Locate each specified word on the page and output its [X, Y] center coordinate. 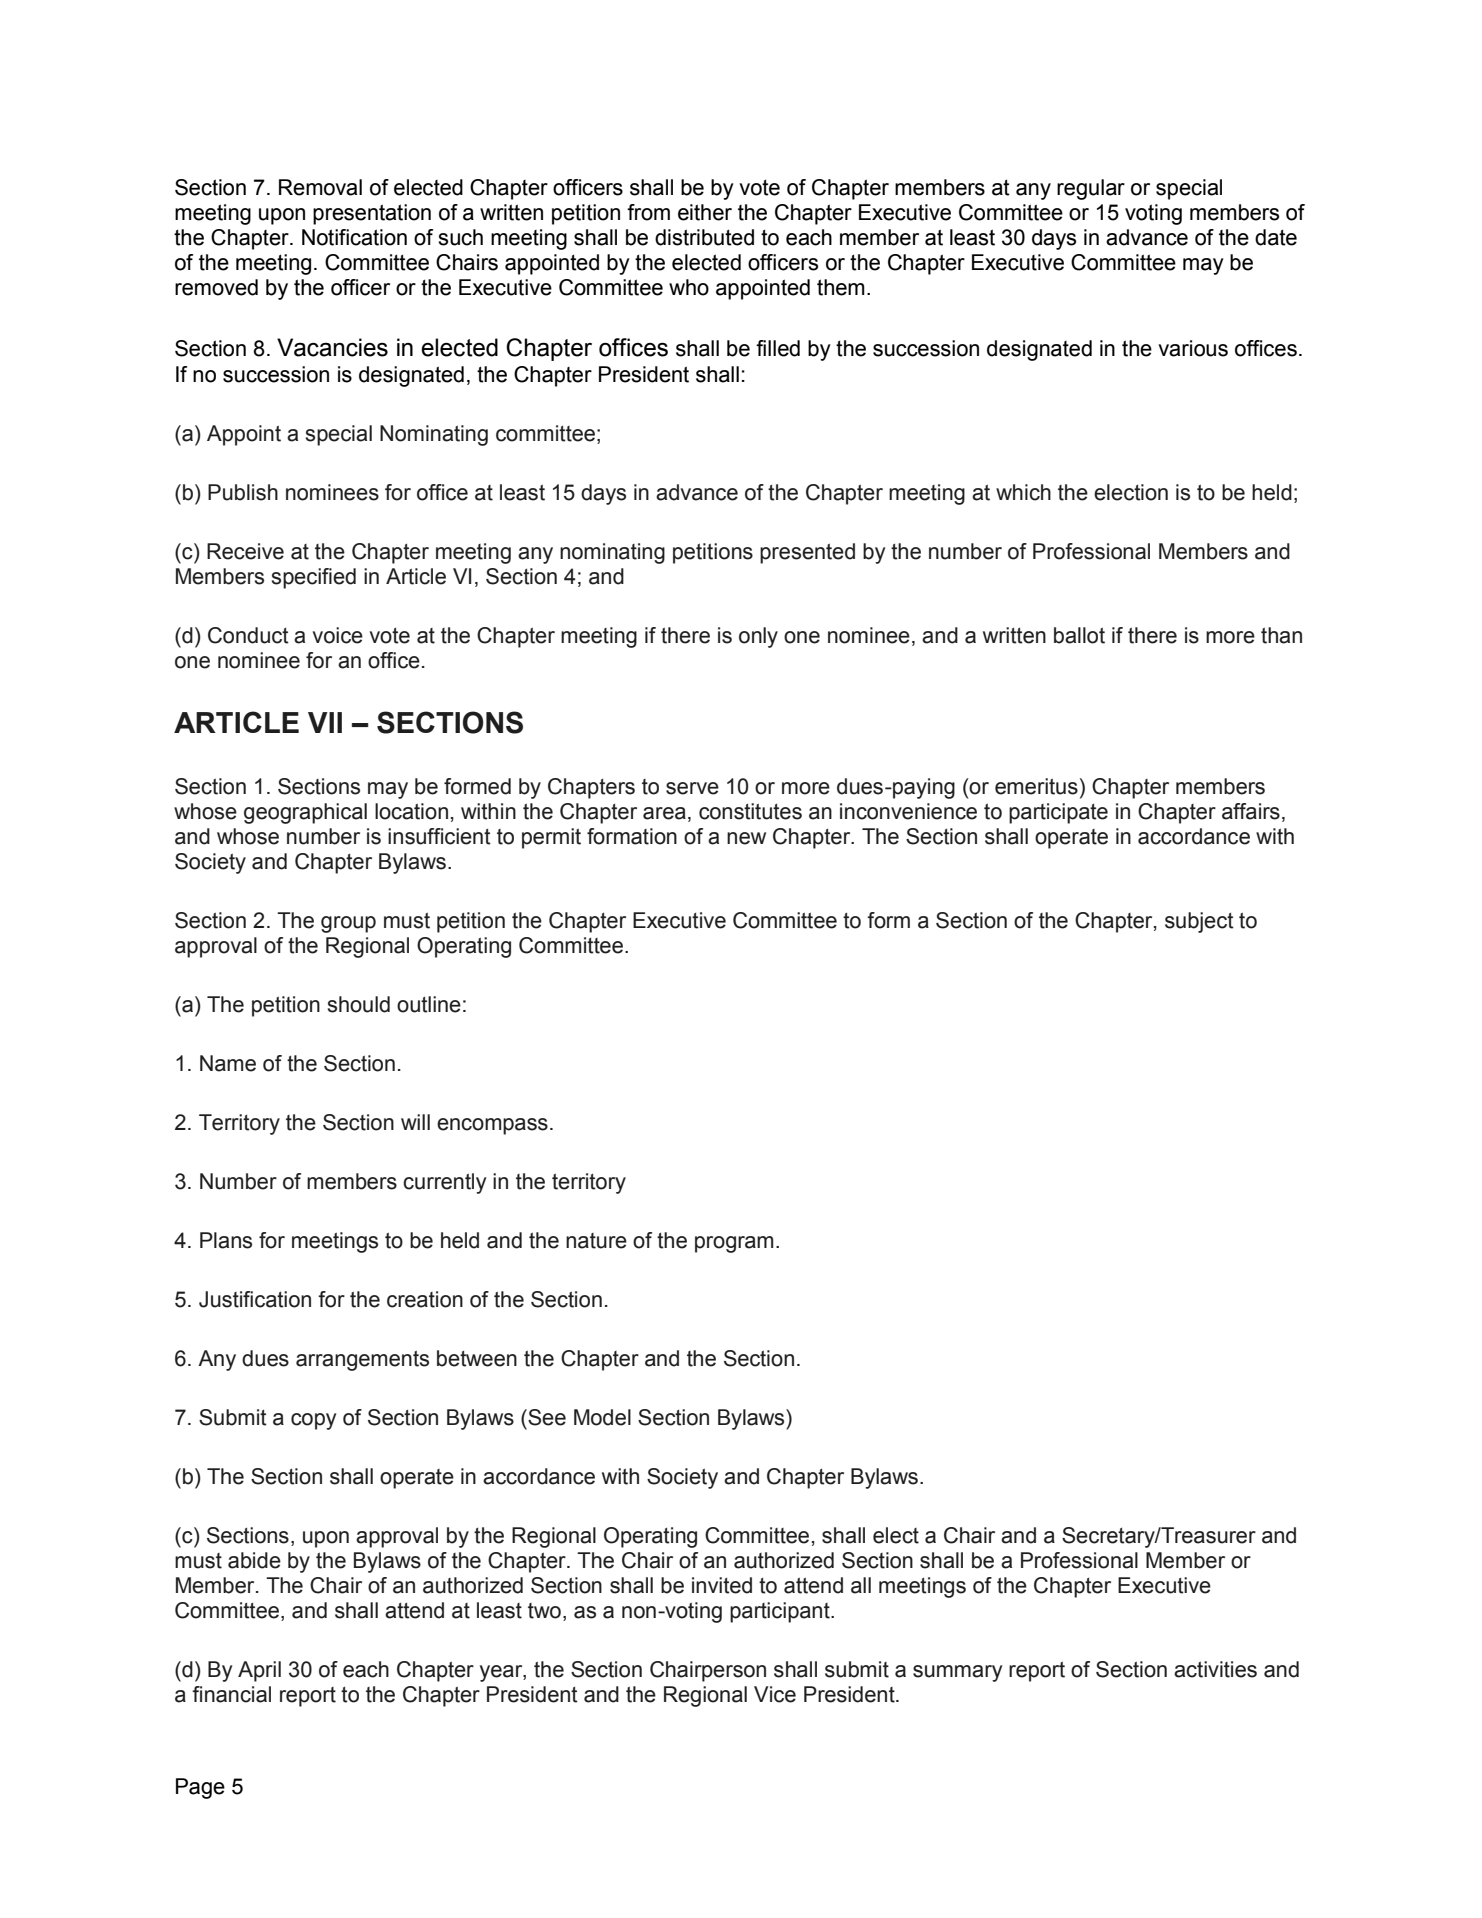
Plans [226, 1240]
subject [1199, 922]
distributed [704, 237]
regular [1091, 189]
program [734, 1244]
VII [325, 722]
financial [231, 1694]
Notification [354, 237]
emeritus [1036, 786]
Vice [775, 1694]
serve [692, 788]
